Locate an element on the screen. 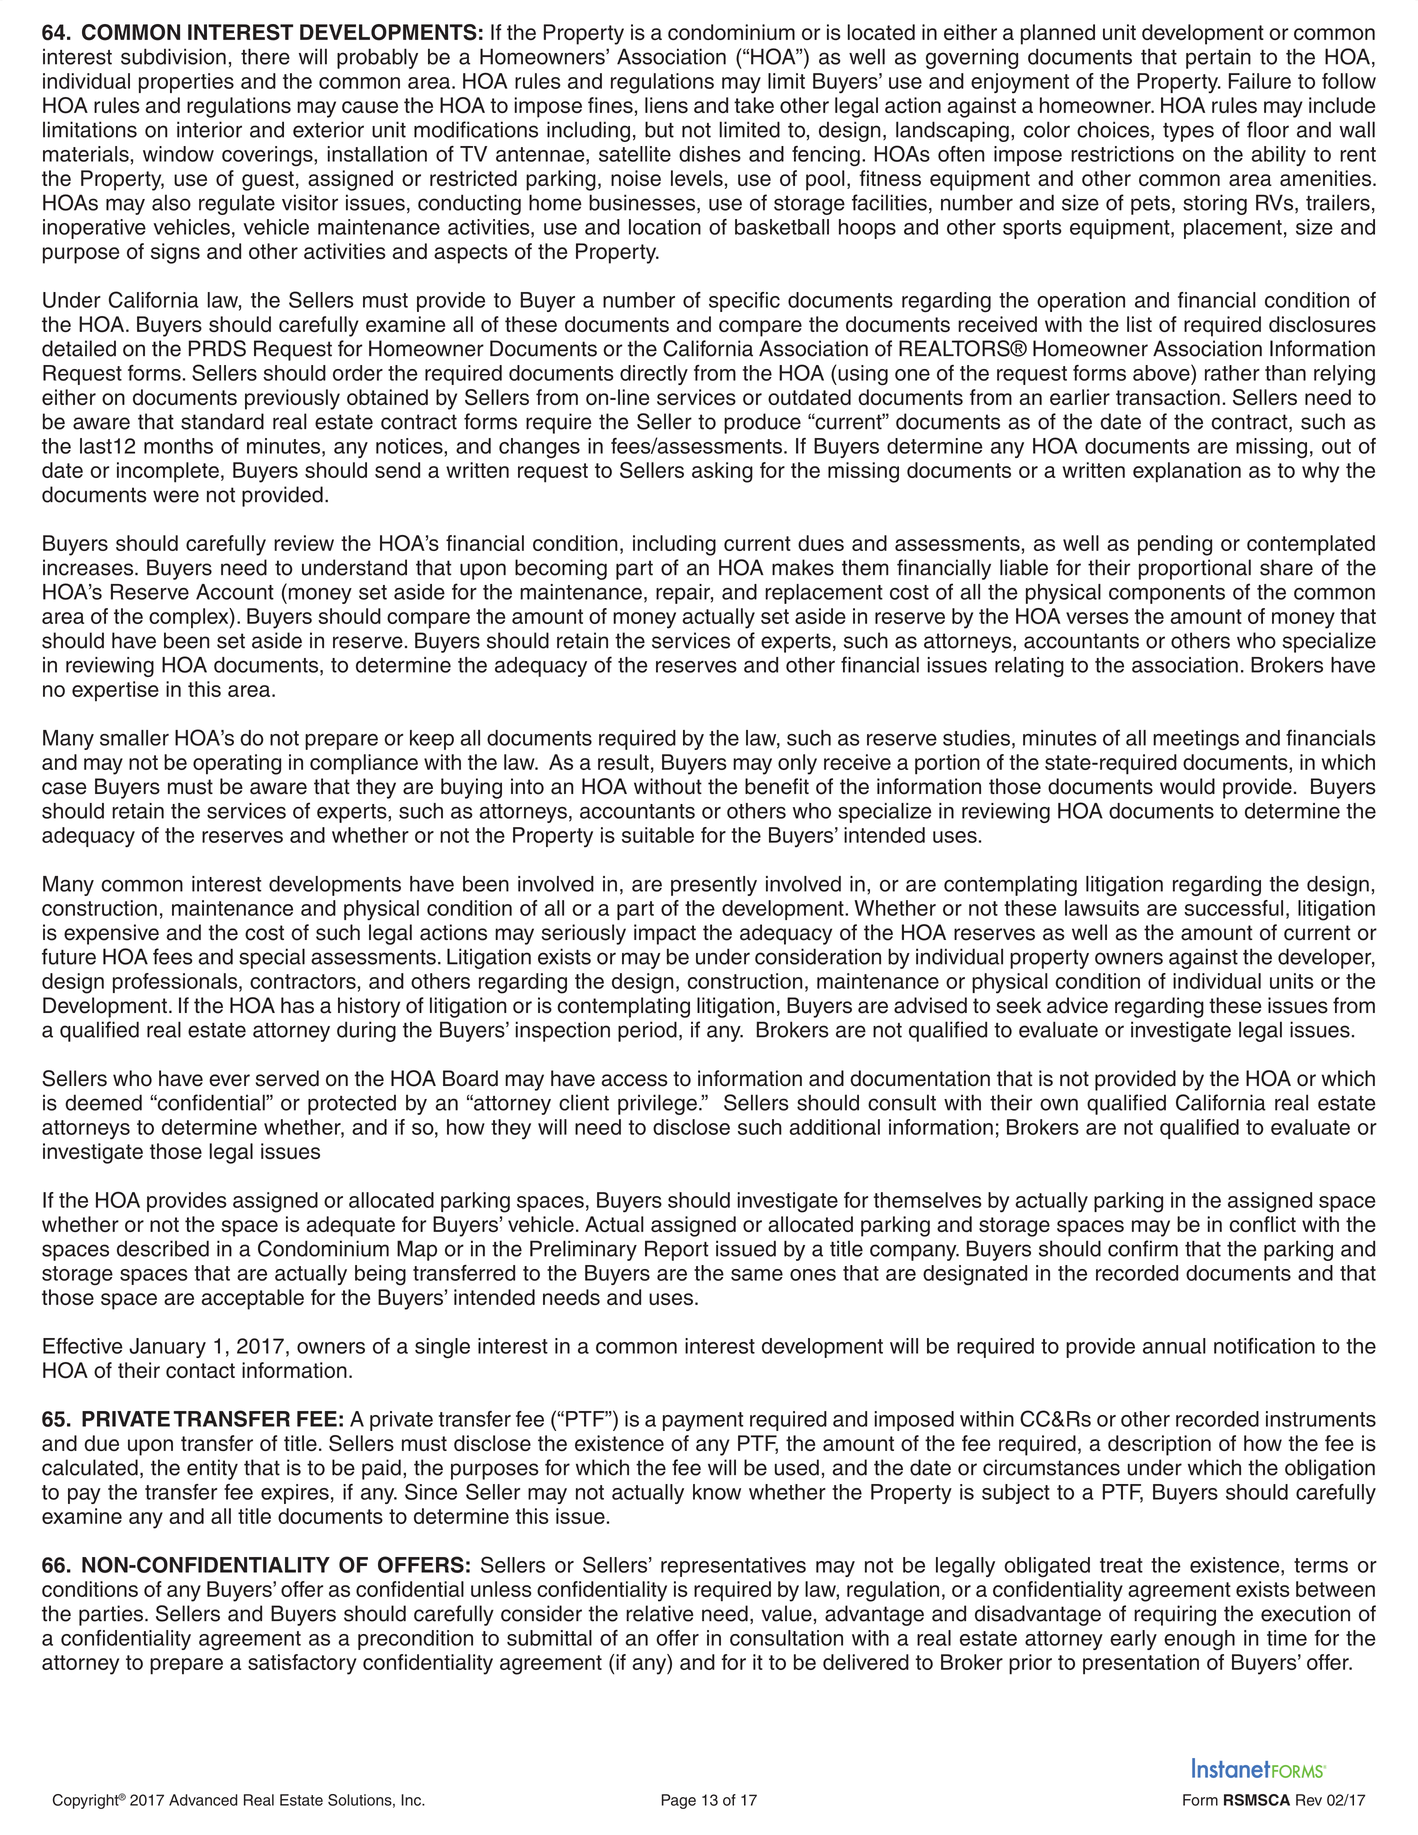 This screenshot has width=1418, height=1835. take is located at coordinates (754, 105).
